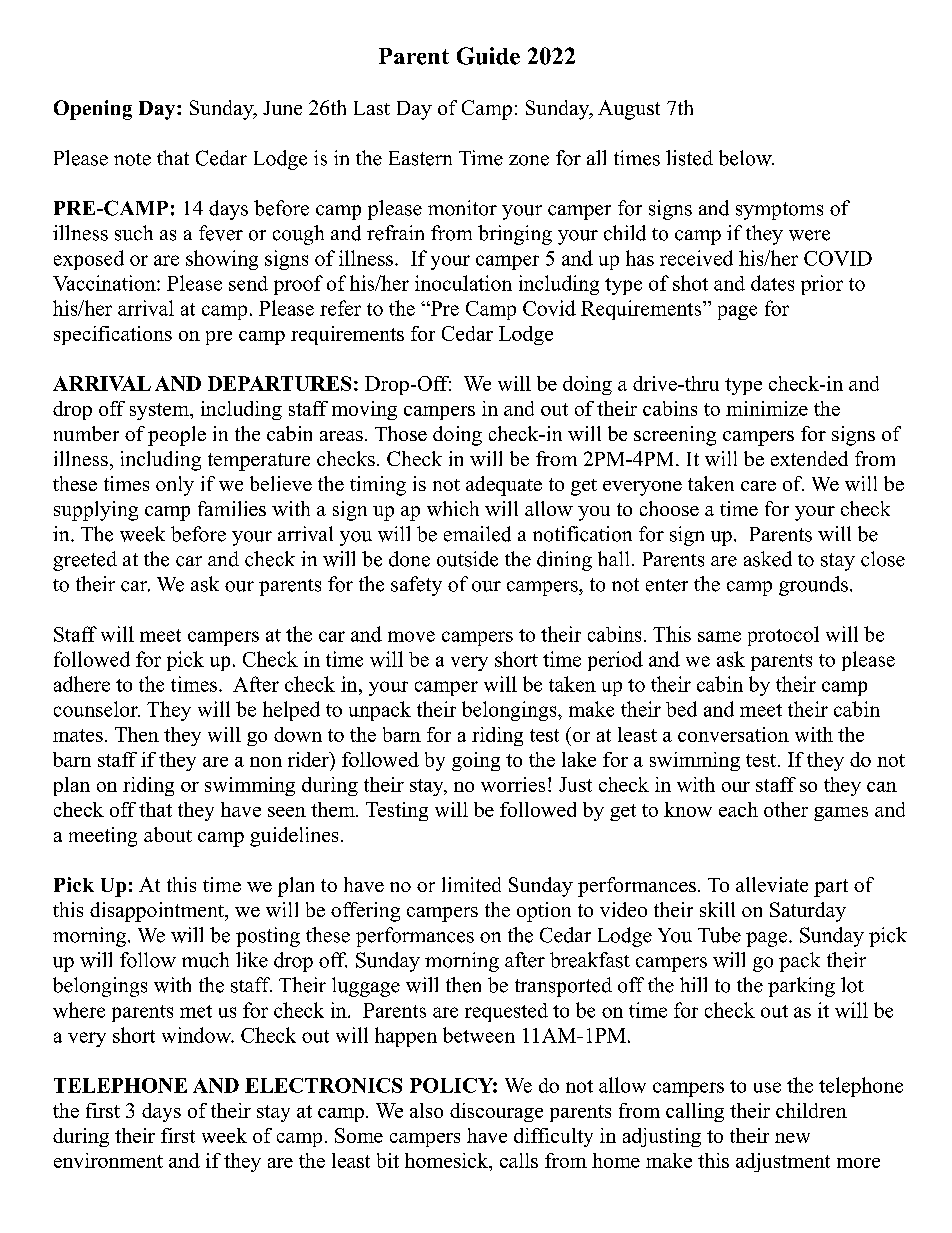 This screenshot has height=1233, width=952. I want to click on option, so click(544, 912).
